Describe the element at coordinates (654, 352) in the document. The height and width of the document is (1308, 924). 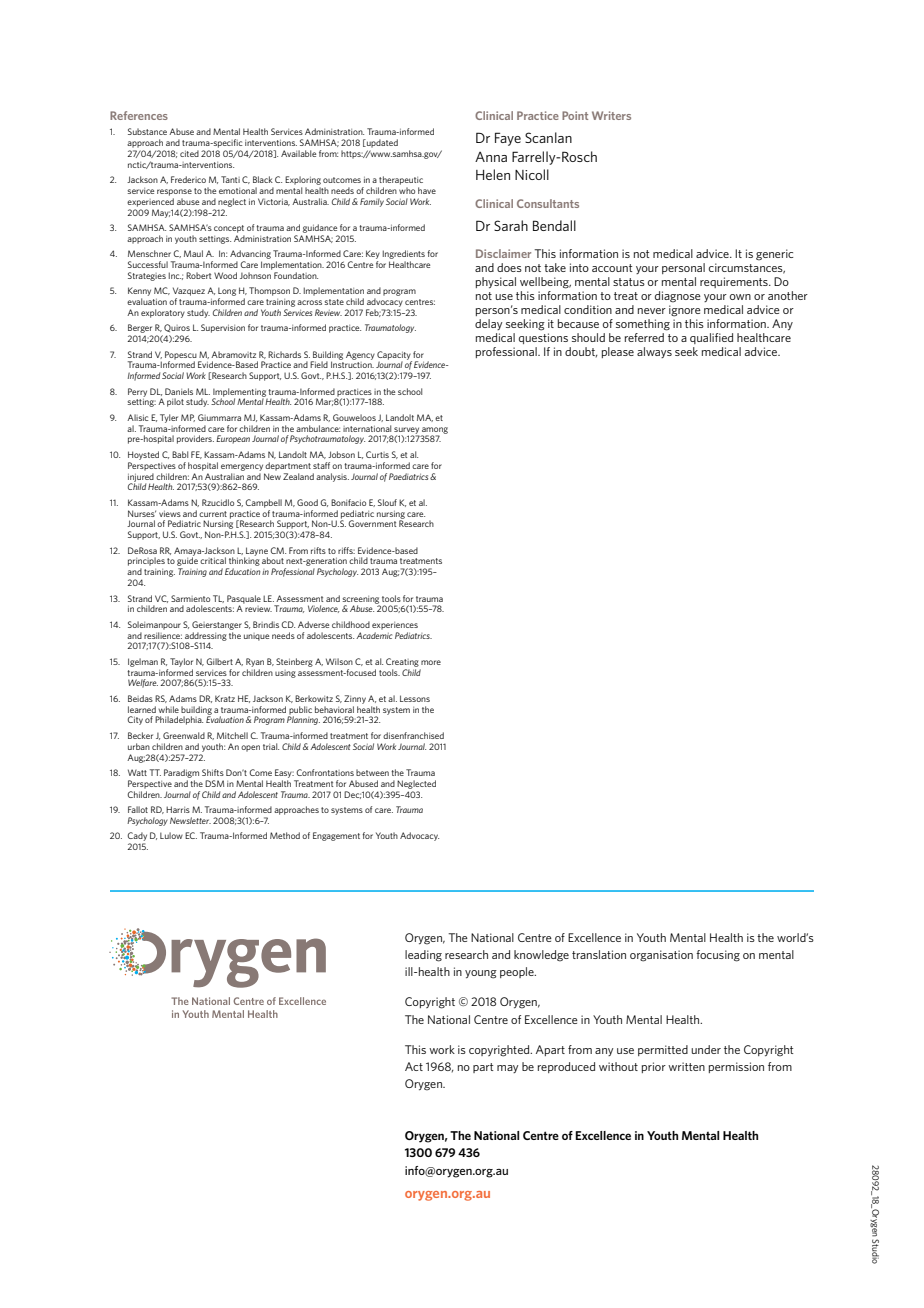
I see `always` at that location.
